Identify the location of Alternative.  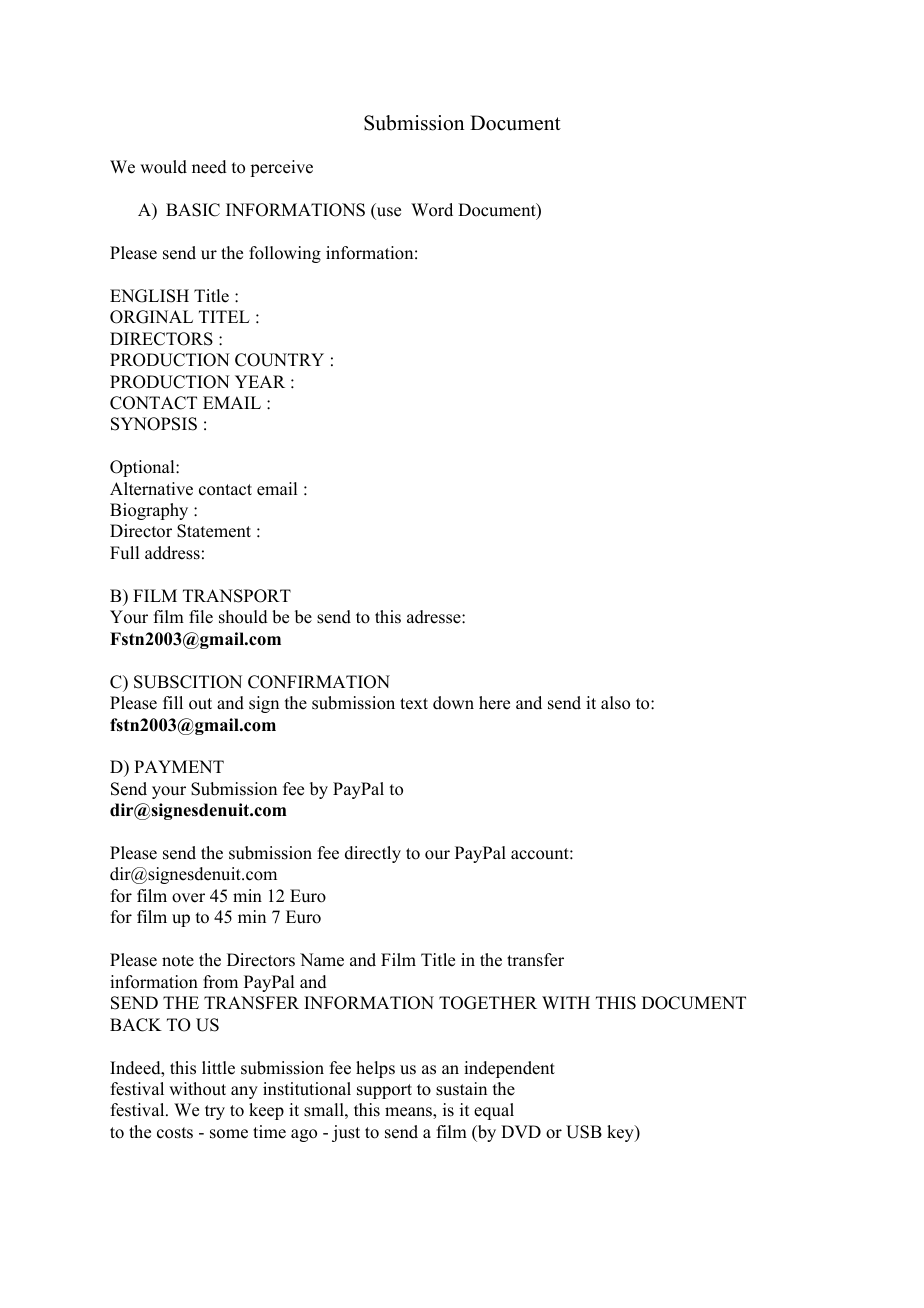
(151, 489).
